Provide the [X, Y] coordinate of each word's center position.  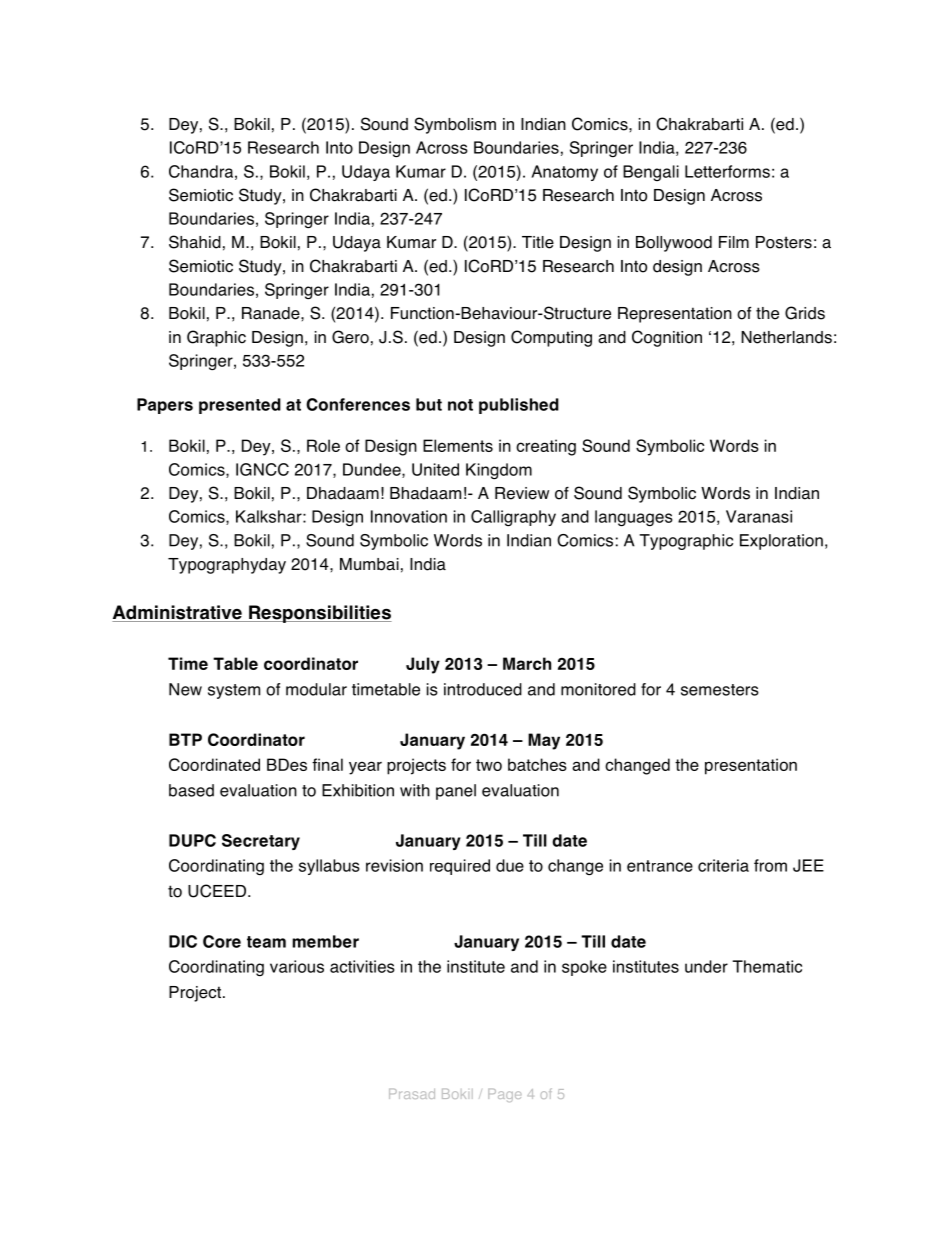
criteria [723, 865]
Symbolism [455, 125]
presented [240, 406]
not [460, 405]
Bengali [651, 173]
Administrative [178, 613]
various [297, 966]
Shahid [195, 242]
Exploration [781, 542]
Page [505, 1095]
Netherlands [786, 337]
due [510, 865]
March [527, 663]
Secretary [261, 842]
